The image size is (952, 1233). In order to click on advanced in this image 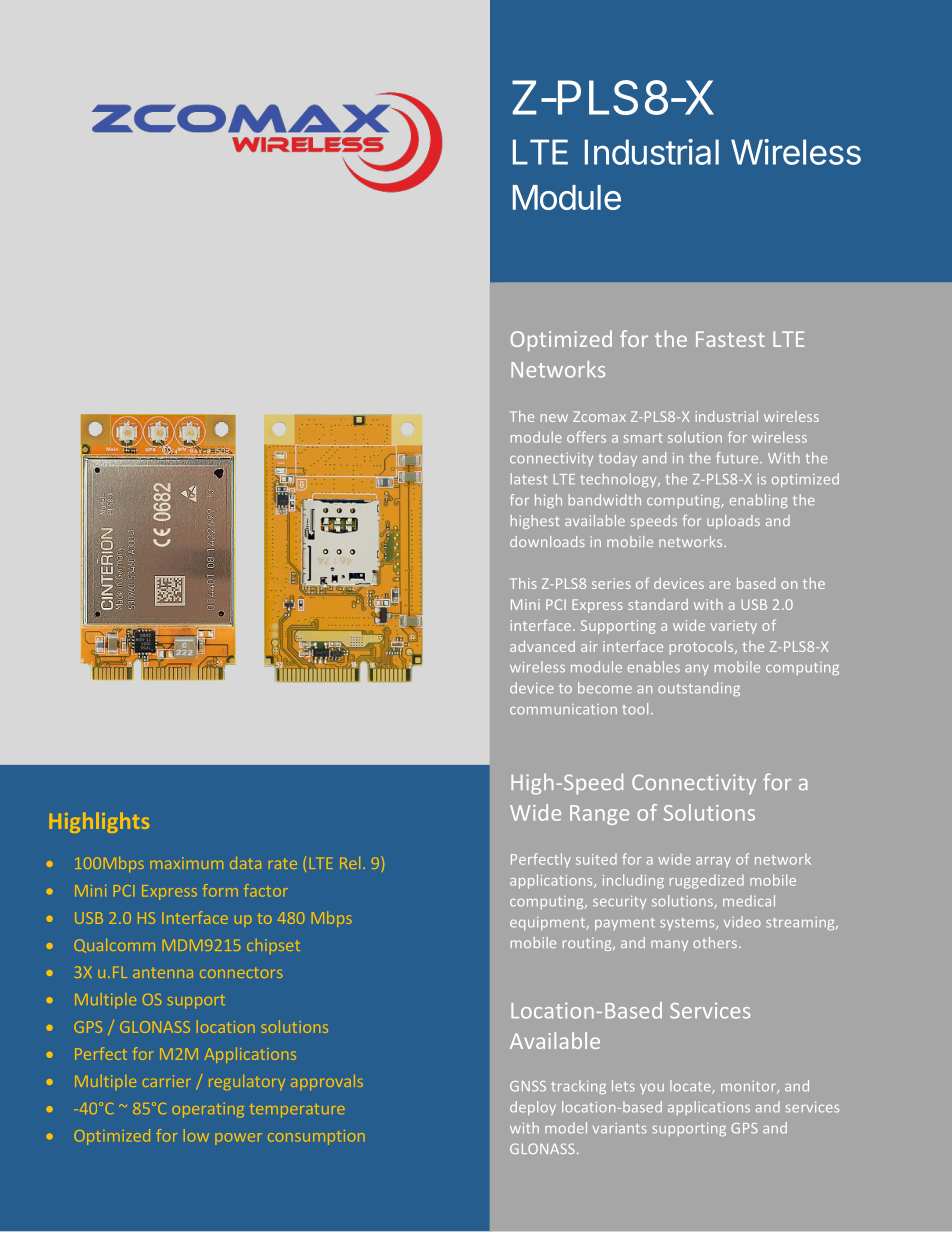, I will do `click(542, 646)`.
